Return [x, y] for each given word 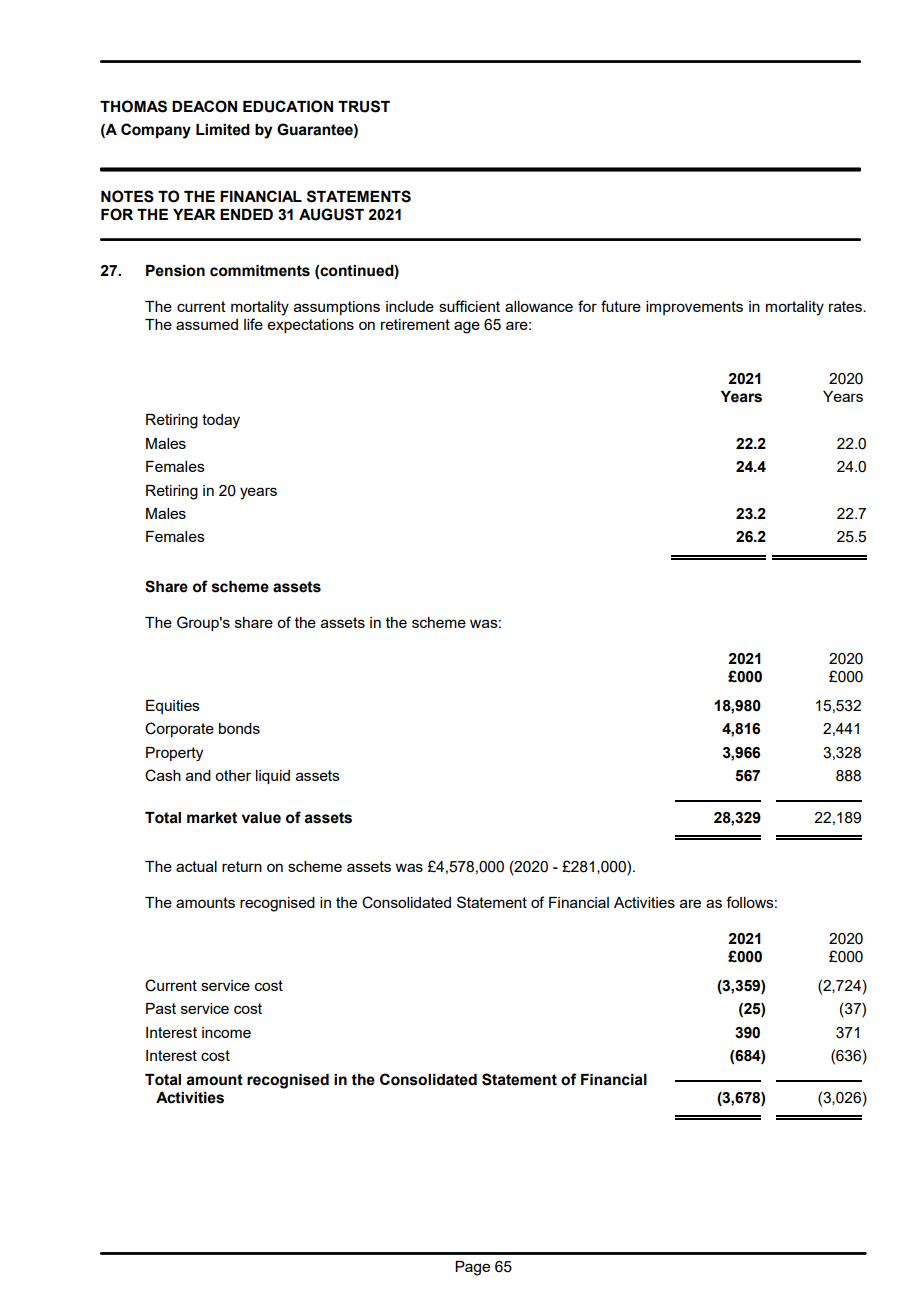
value [261, 818]
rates [846, 306]
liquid [273, 777]
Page [472, 1268]
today [221, 421]
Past [161, 1008]
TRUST [364, 106]
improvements [694, 308]
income [226, 1032]
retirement [415, 324]
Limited [223, 130]
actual [196, 866]
